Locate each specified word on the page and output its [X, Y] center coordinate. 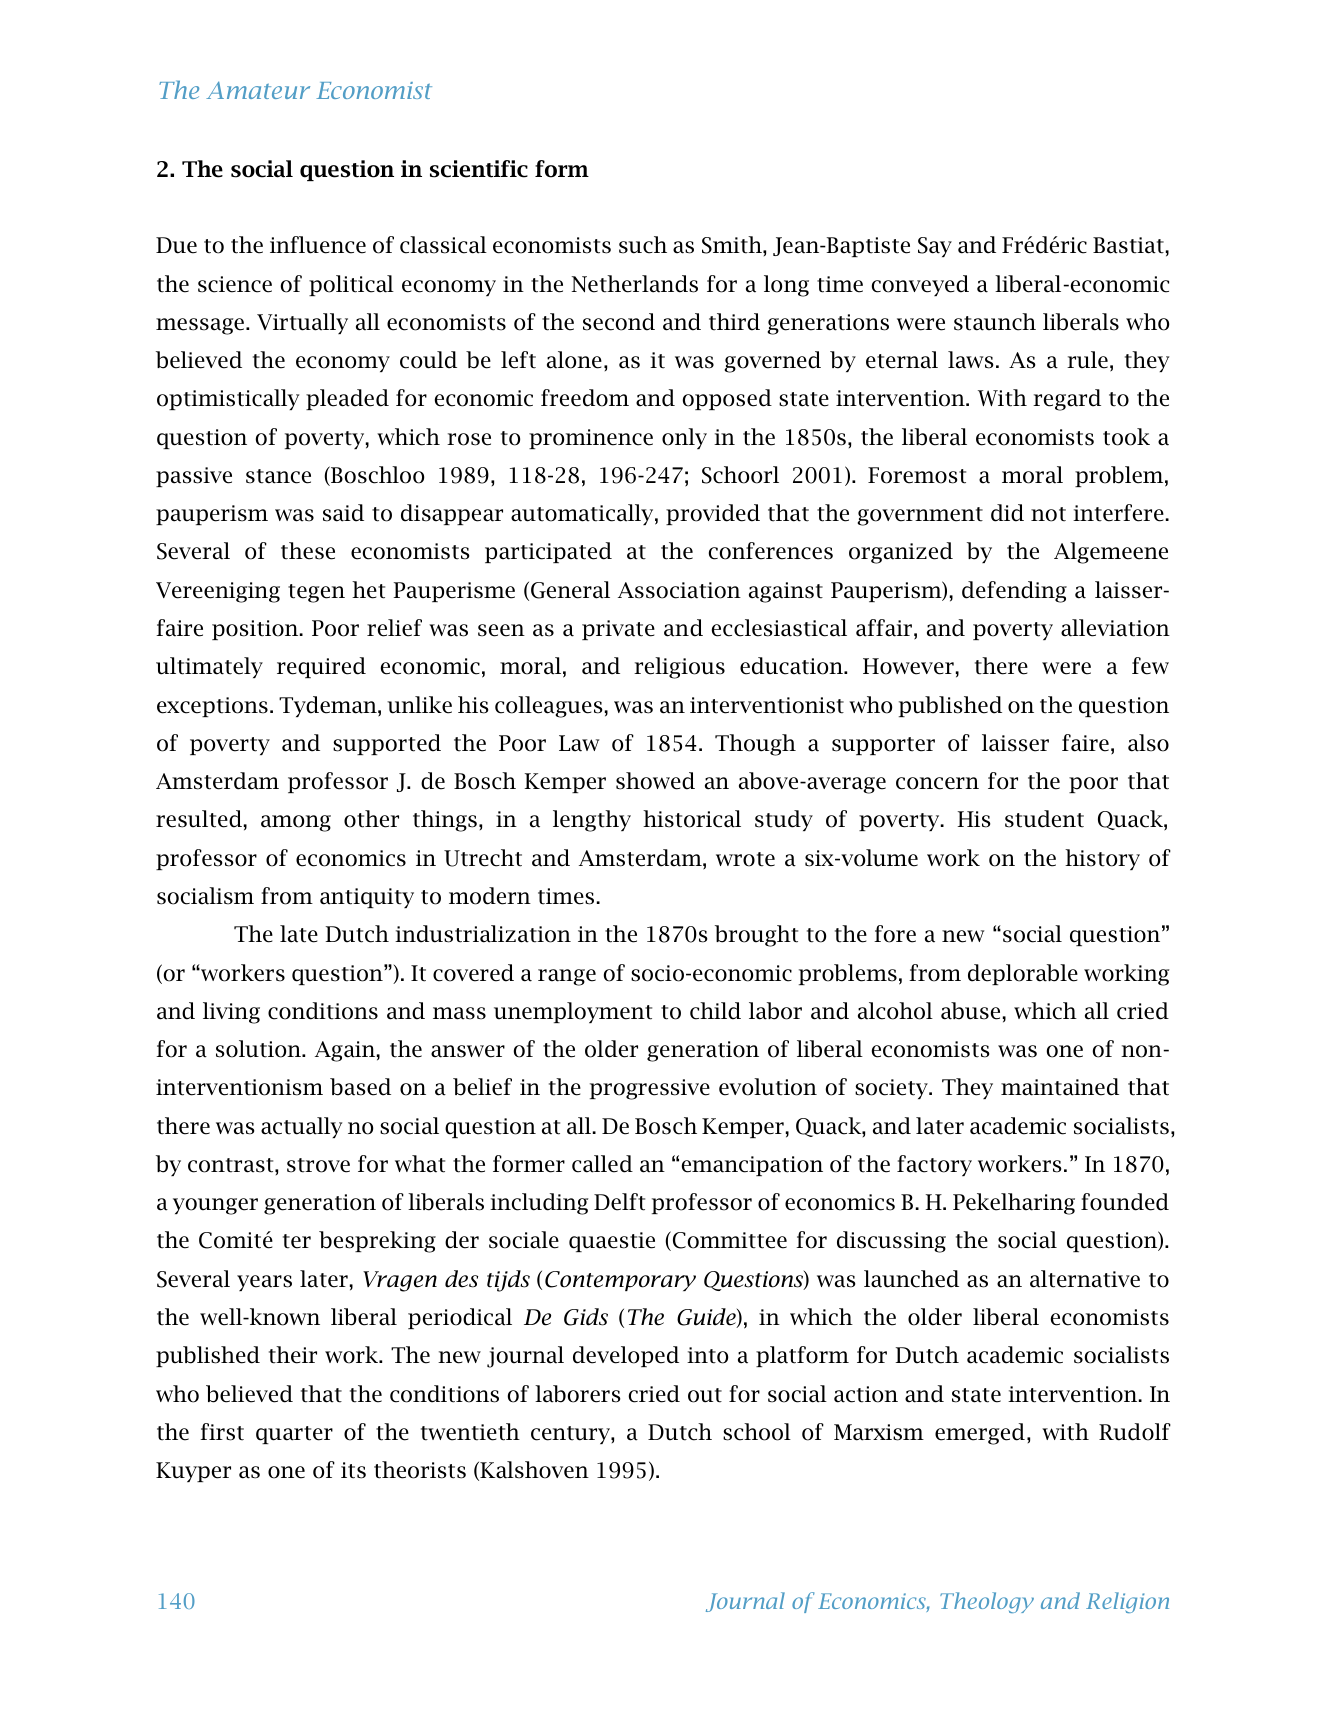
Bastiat [1128, 245]
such [643, 245]
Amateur [258, 90]
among [296, 823]
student [1044, 819]
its [353, 1470]
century [571, 1435]
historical [692, 819]
